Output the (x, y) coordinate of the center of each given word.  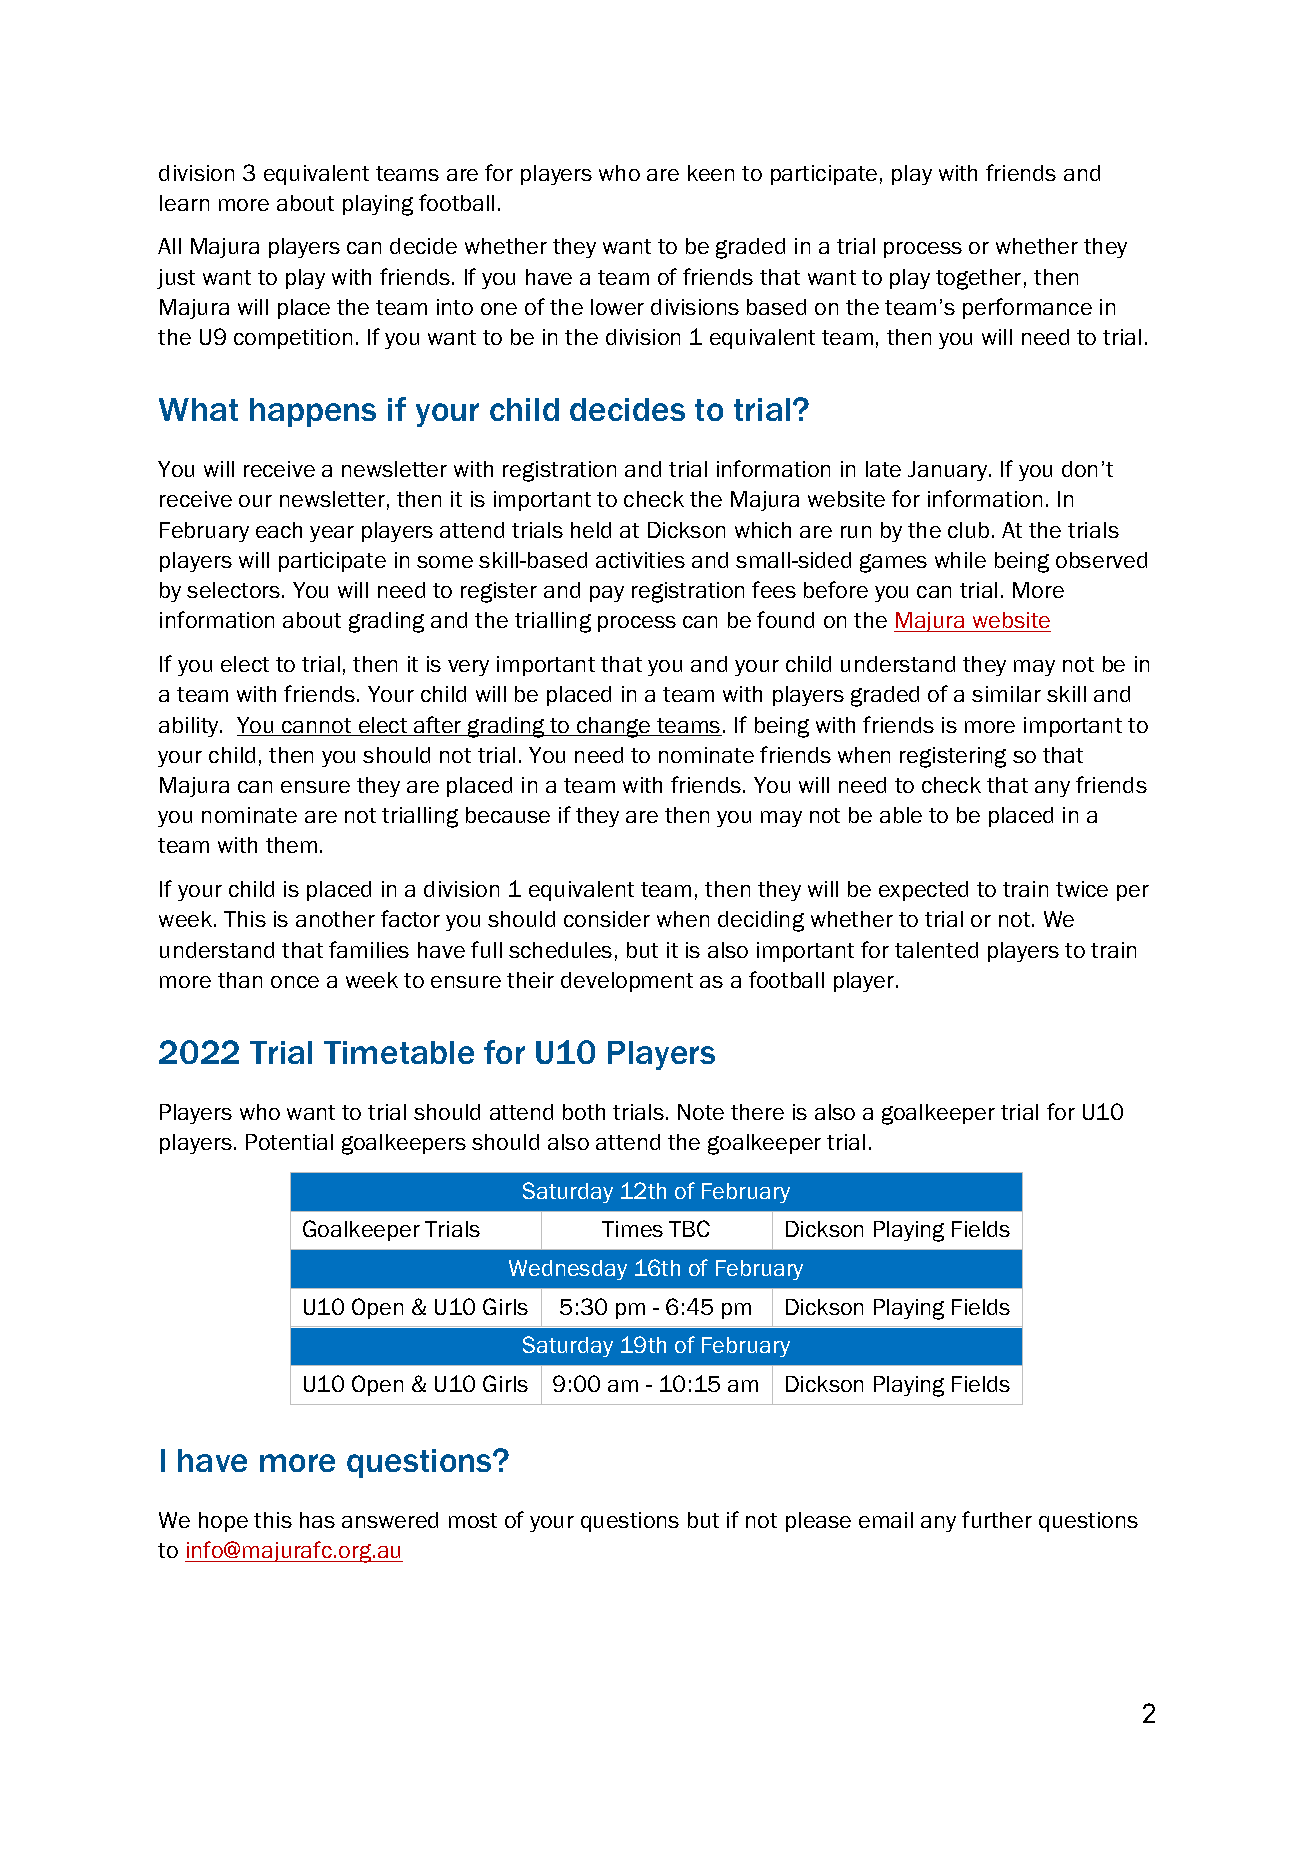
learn (184, 203)
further (997, 1519)
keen (711, 173)
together (978, 279)
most (473, 1520)
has (317, 1520)
